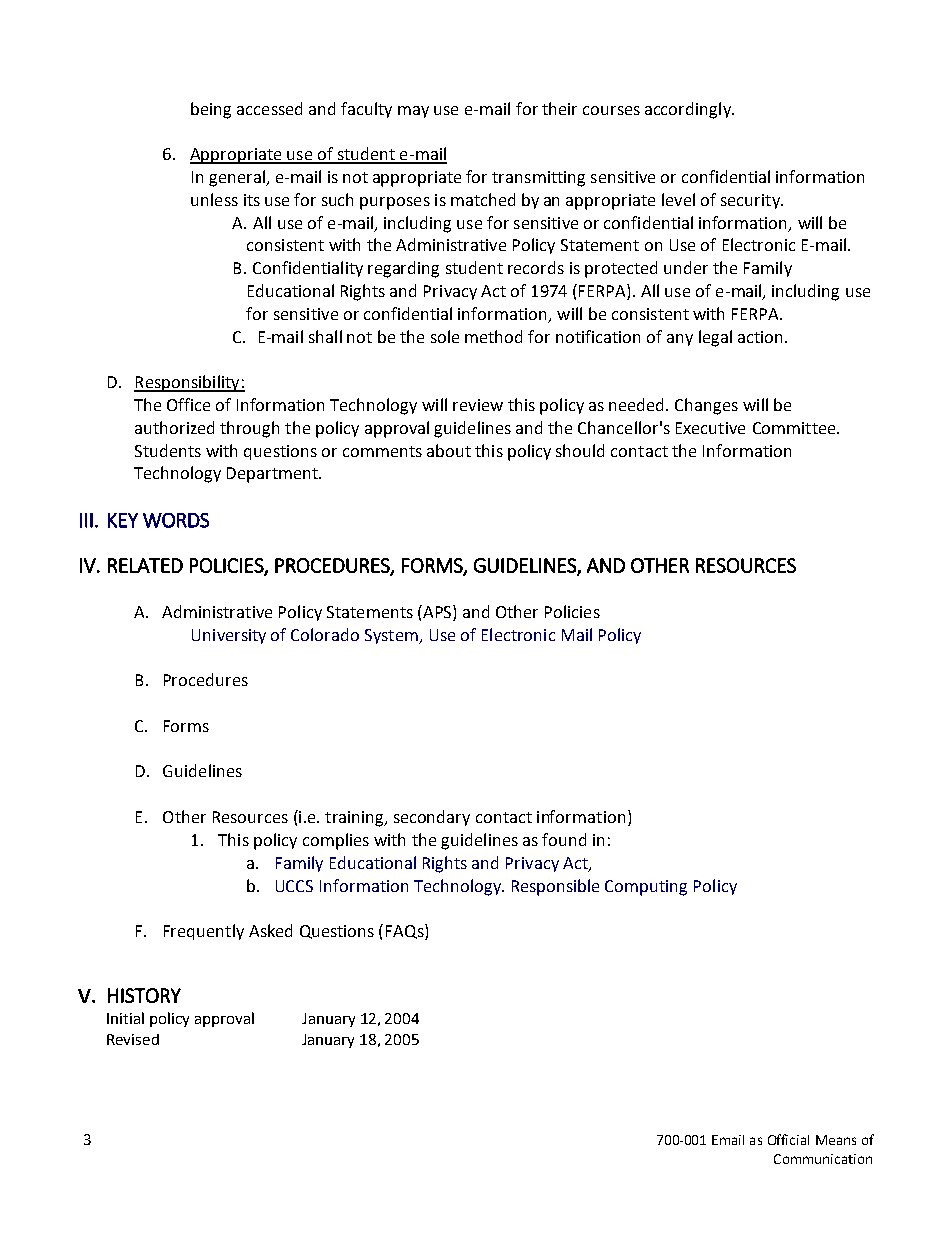 The height and width of the screenshot is (1233, 952). Describe the element at coordinates (788, 1139) in the screenshot. I see `Official` at that location.
